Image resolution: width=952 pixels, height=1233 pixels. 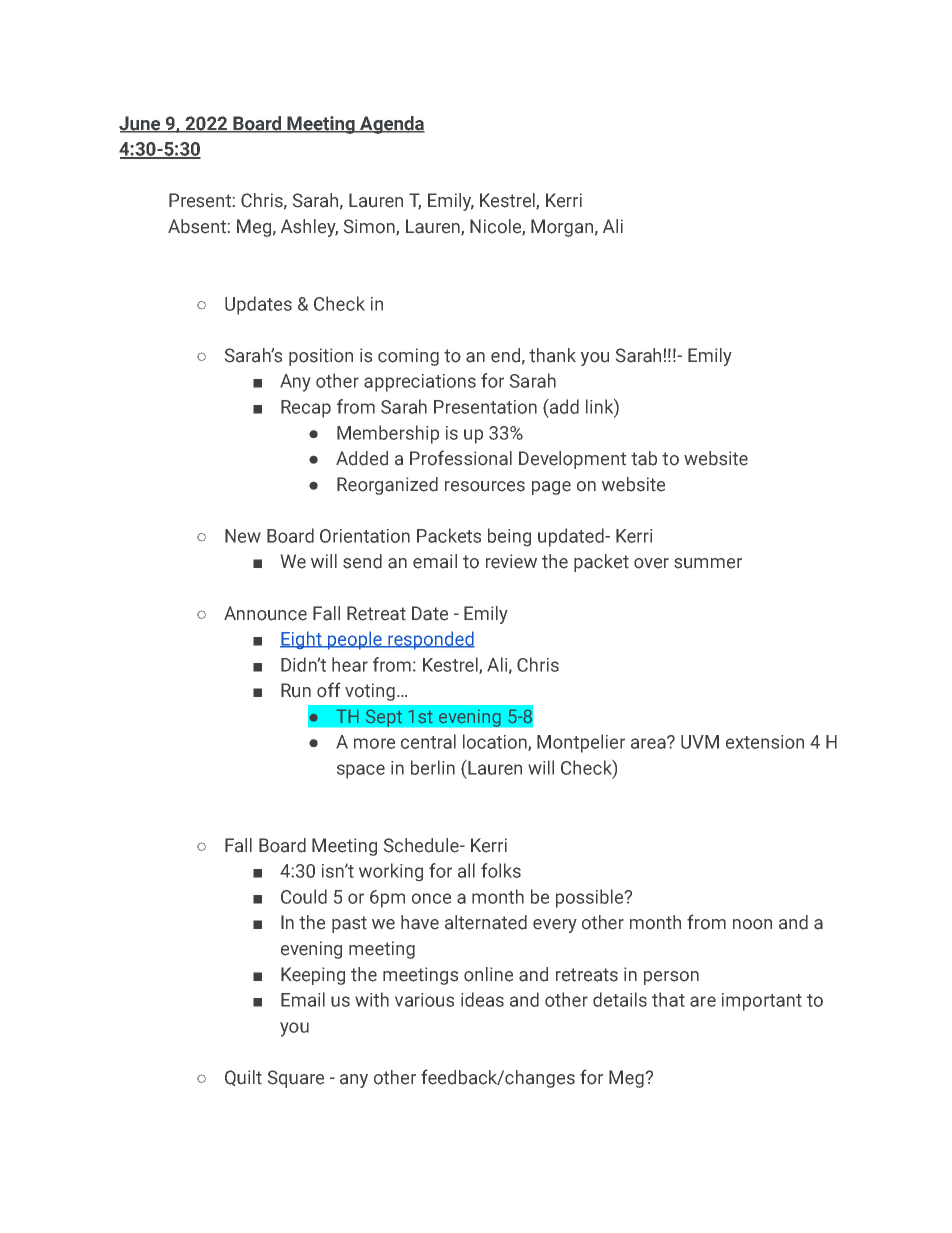 I want to click on June, so click(x=140, y=124).
